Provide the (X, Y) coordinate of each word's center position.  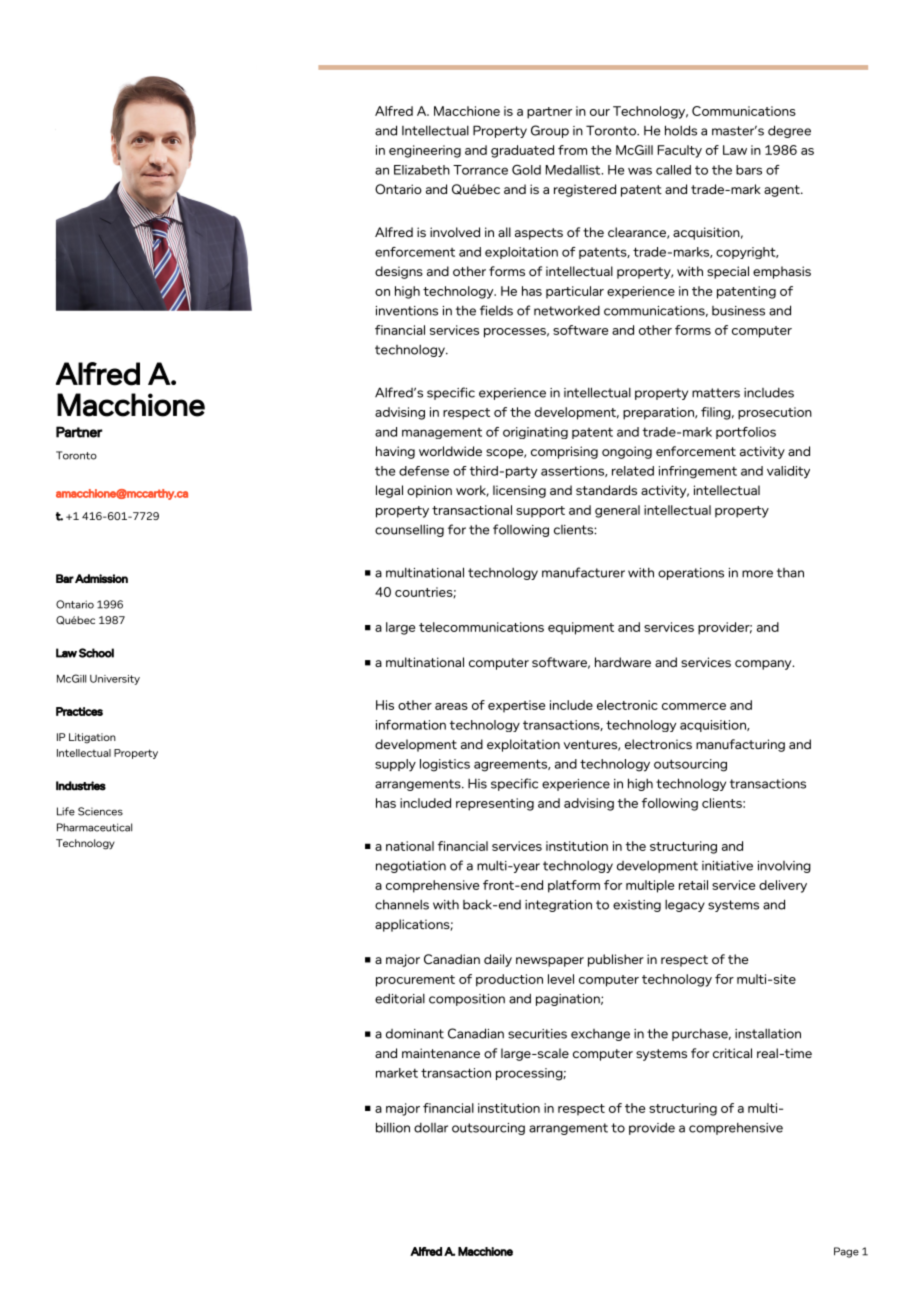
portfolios (746, 433)
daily (498, 960)
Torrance (480, 170)
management (442, 433)
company (764, 665)
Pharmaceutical (94, 827)
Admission (101, 578)
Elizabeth (422, 170)
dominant (415, 1034)
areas (451, 706)
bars (749, 170)
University (115, 680)
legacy (685, 906)
